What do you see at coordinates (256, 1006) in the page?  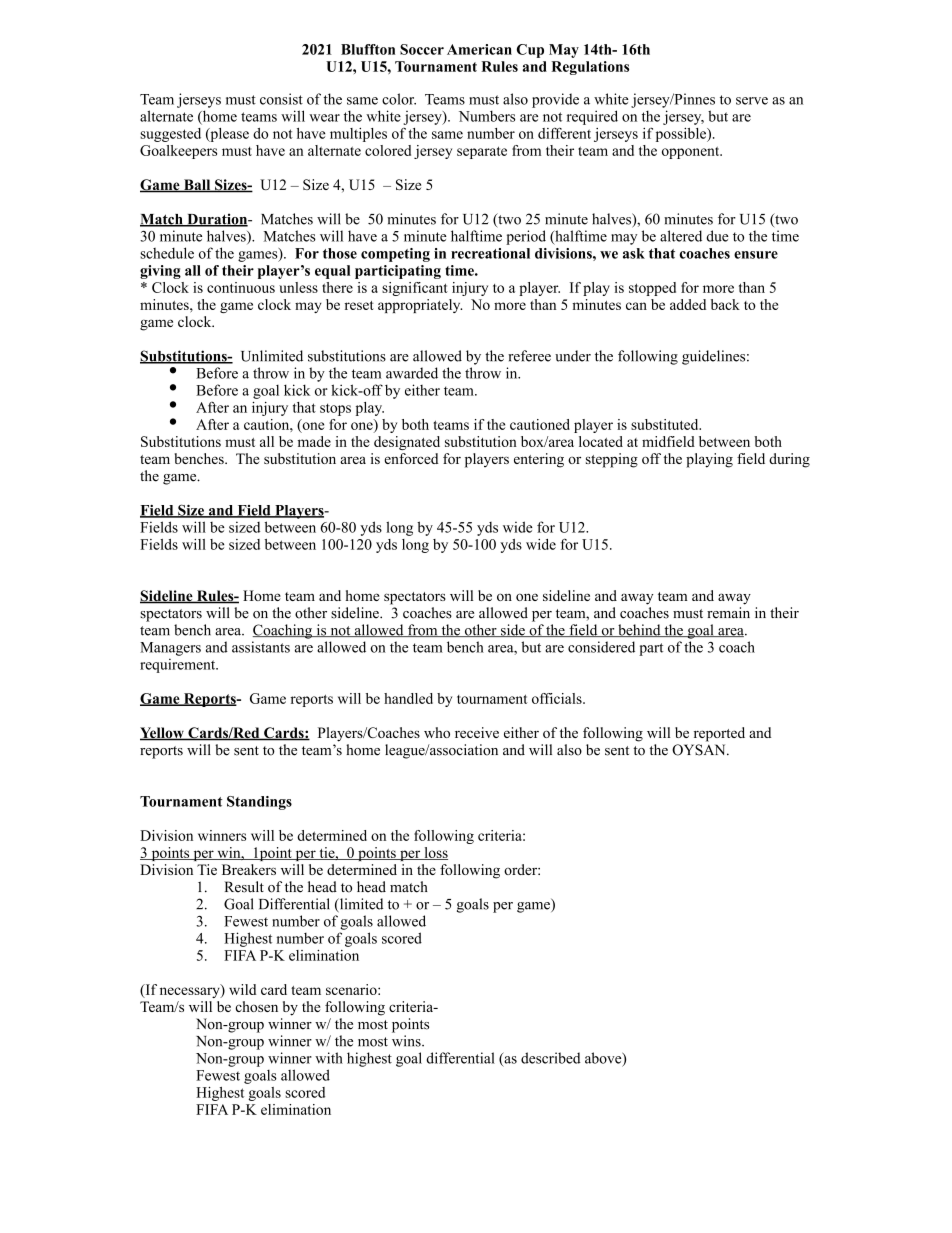 I see `chosen` at bounding box center [256, 1006].
